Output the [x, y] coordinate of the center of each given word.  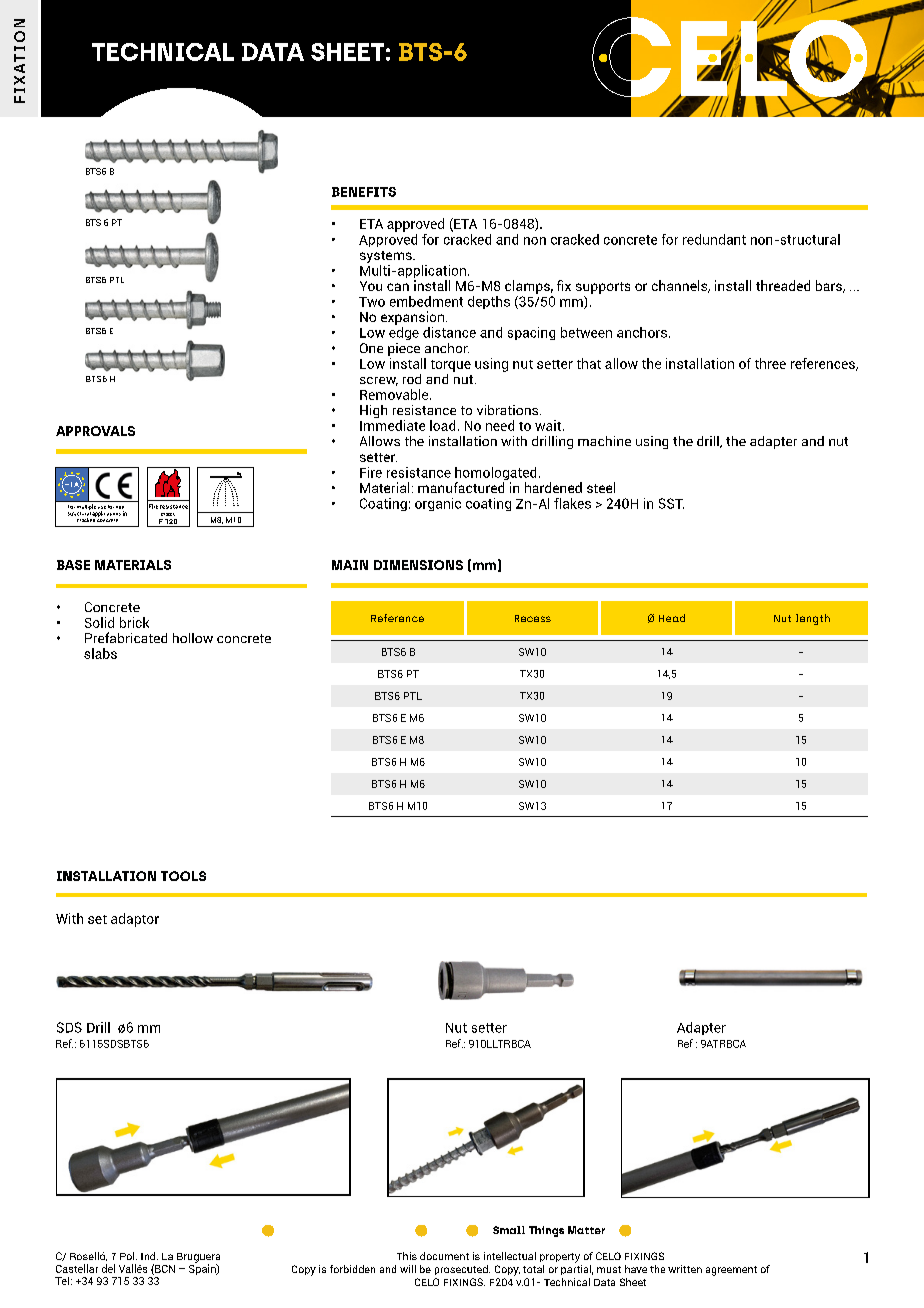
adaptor [135, 920]
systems [387, 257]
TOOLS [183, 876]
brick [134, 622]
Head [672, 618]
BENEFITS [364, 192]
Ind [149, 1256]
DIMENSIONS [418, 565]
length [813, 619]
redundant [714, 239]
